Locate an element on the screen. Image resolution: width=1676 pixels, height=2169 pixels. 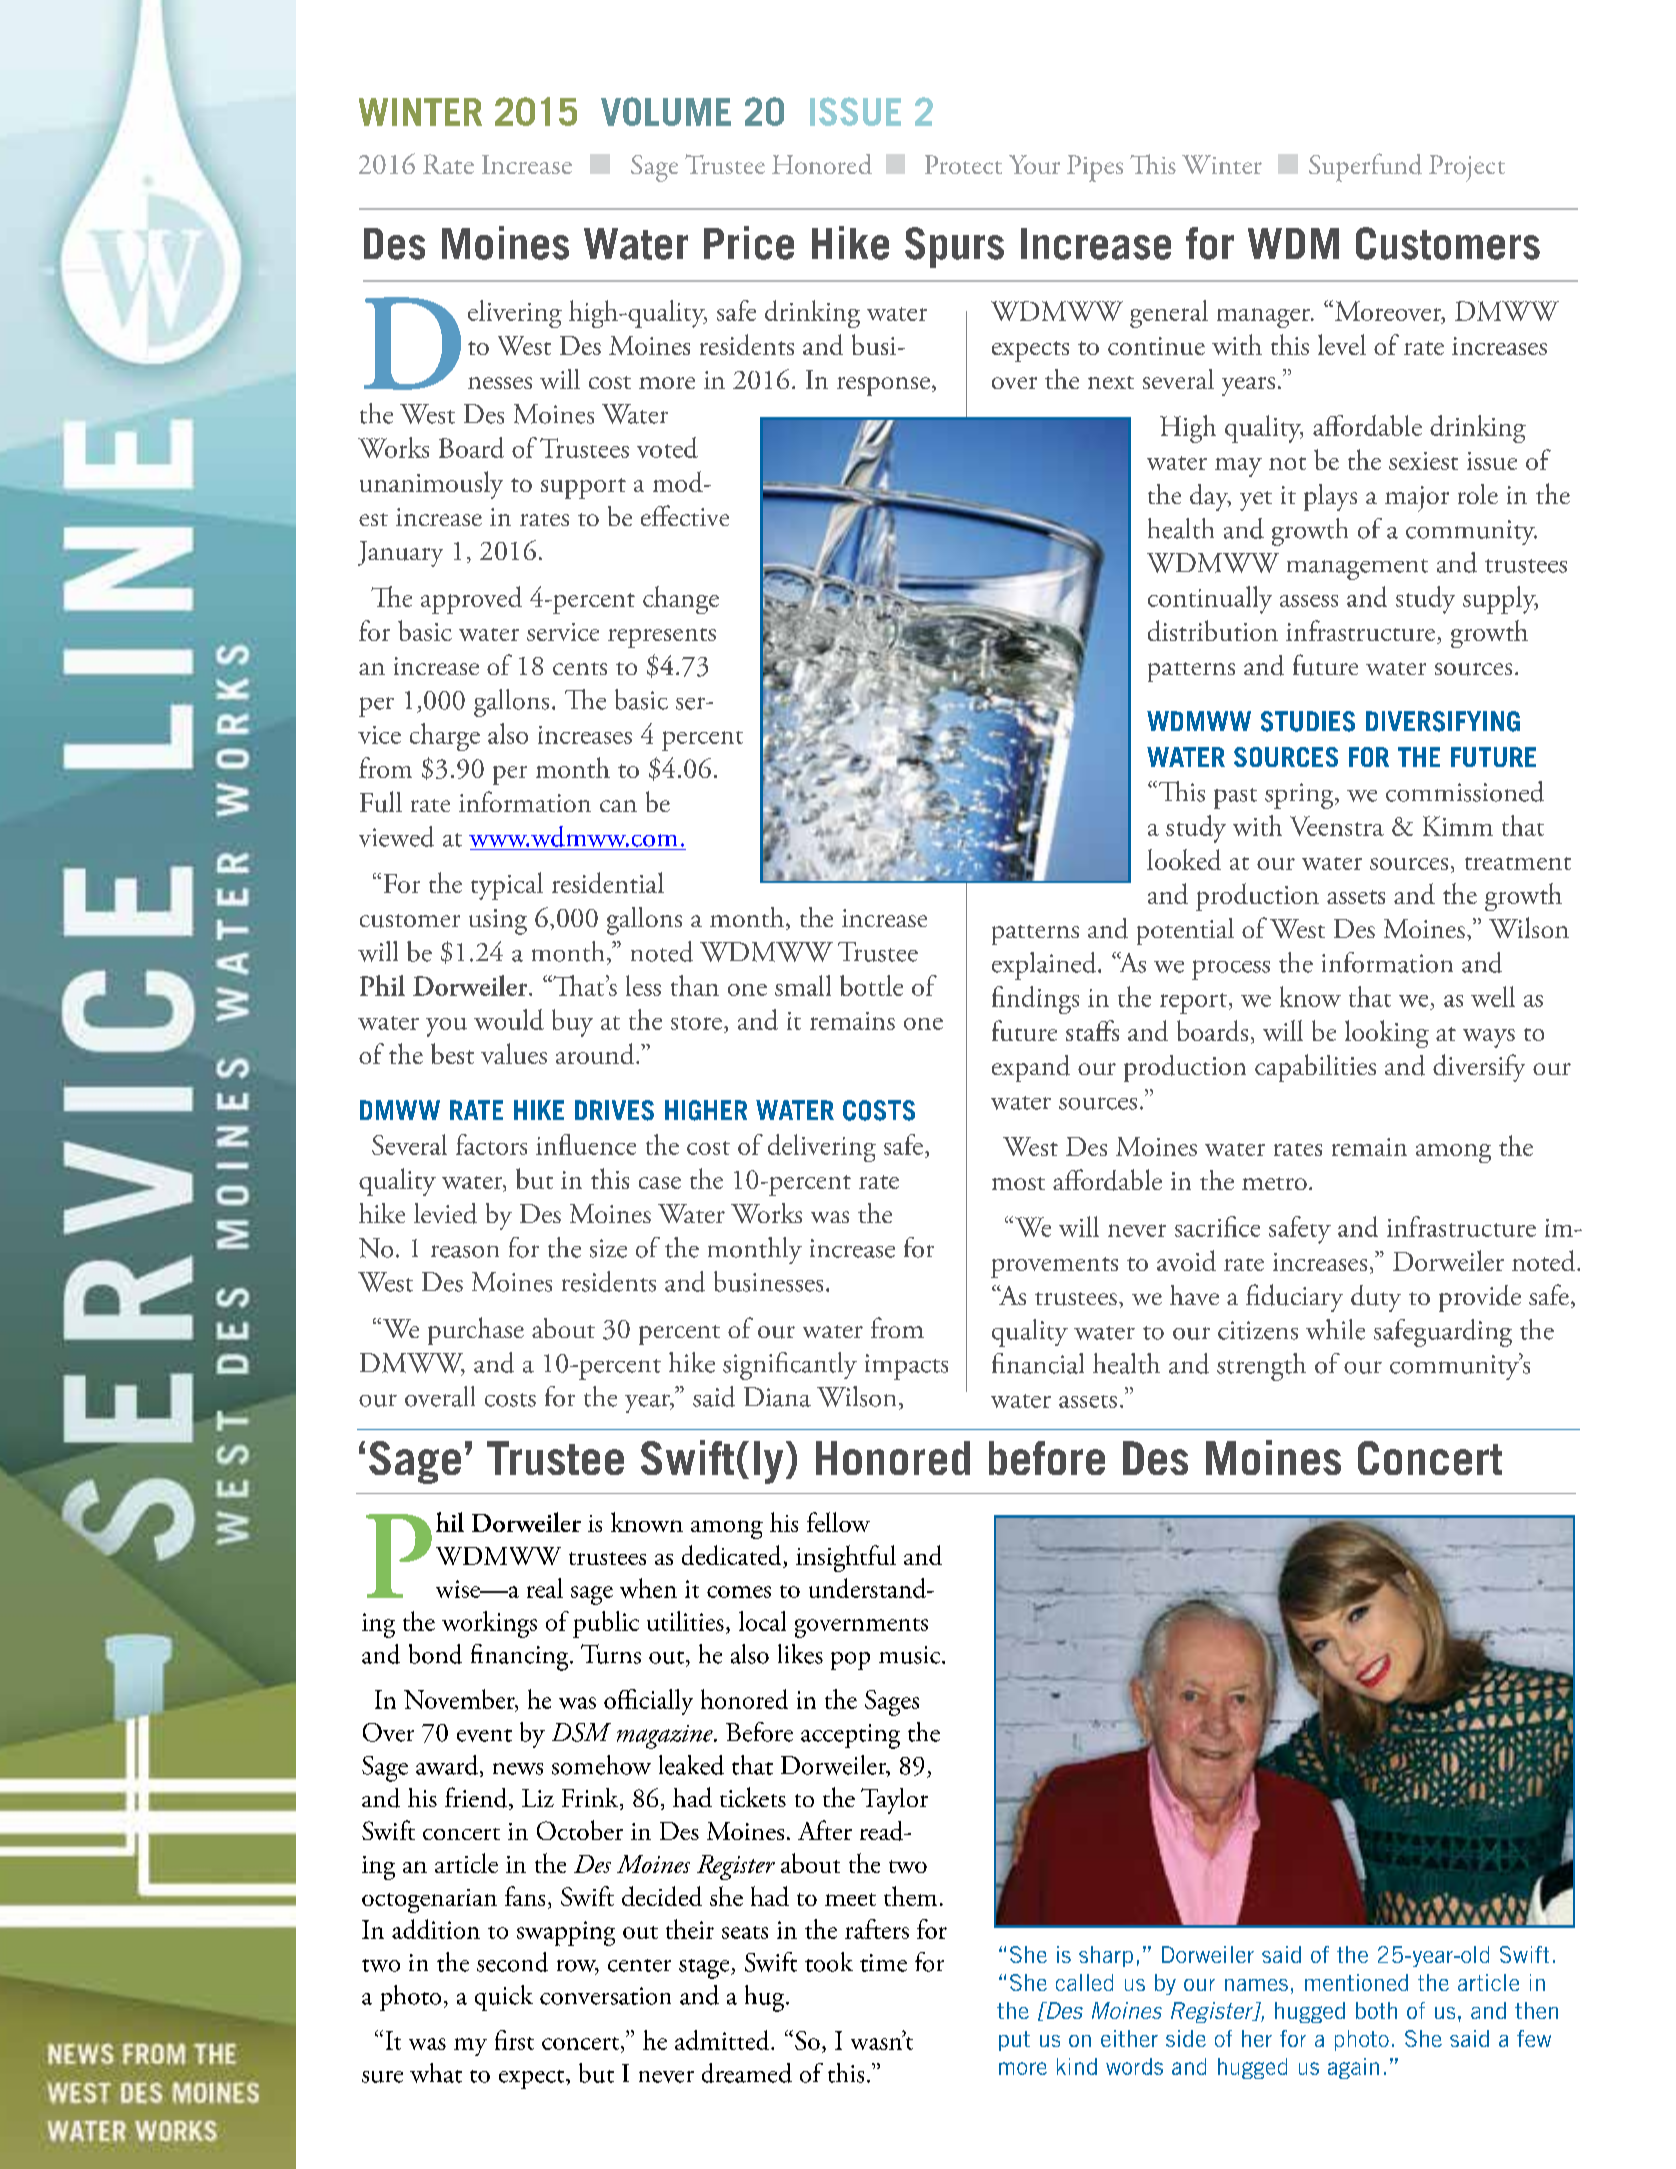
typical is located at coordinates (507, 886).
